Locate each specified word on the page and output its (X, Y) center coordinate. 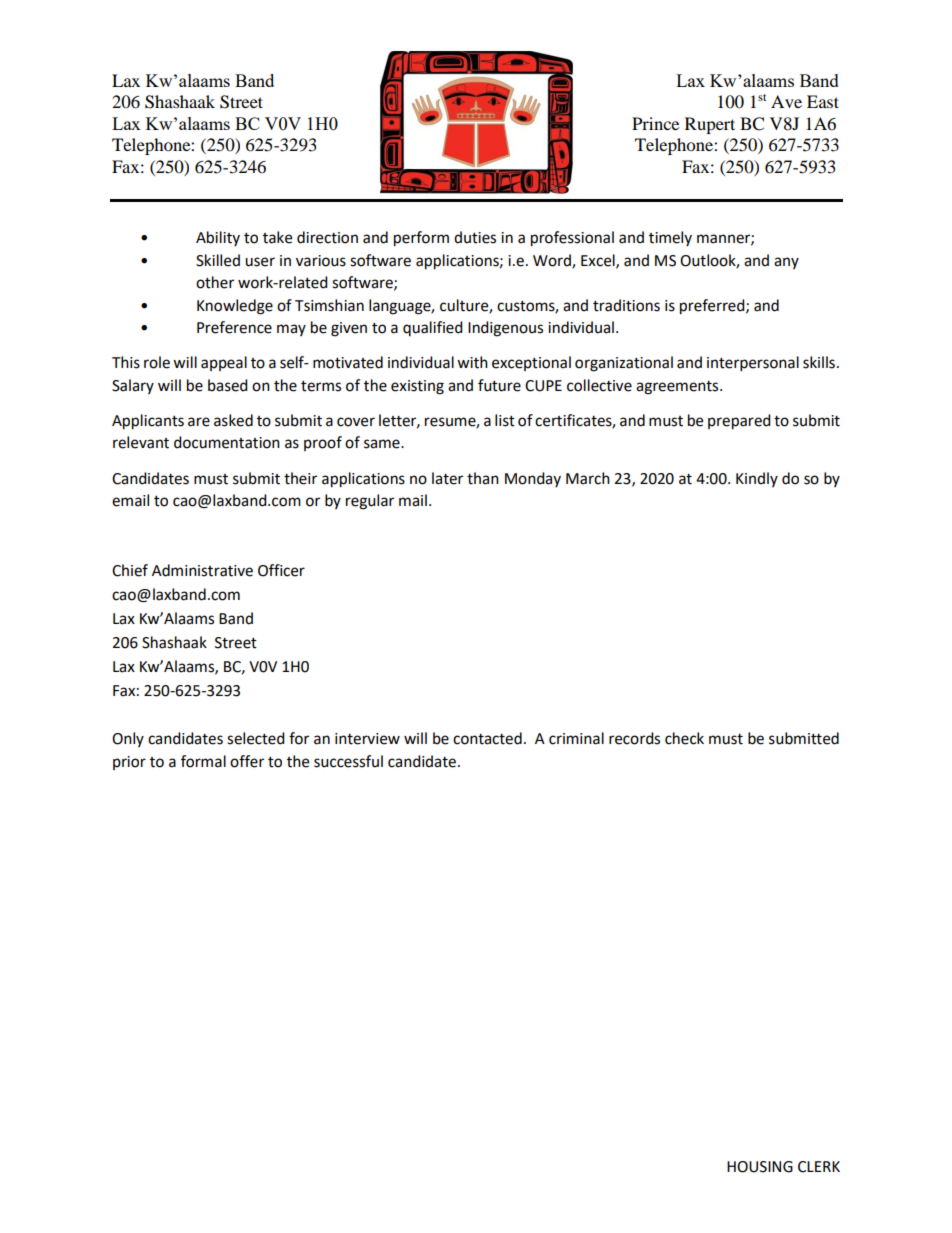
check (684, 738)
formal (203, 761)
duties (475, 237)
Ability (218, 238)
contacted (487, 738)
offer (247, 761)
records (634, 738)
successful (348, 761)
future (499, 385)
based (228, 385)
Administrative (202, 570)
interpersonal (753, 364)
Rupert (710, 125)
